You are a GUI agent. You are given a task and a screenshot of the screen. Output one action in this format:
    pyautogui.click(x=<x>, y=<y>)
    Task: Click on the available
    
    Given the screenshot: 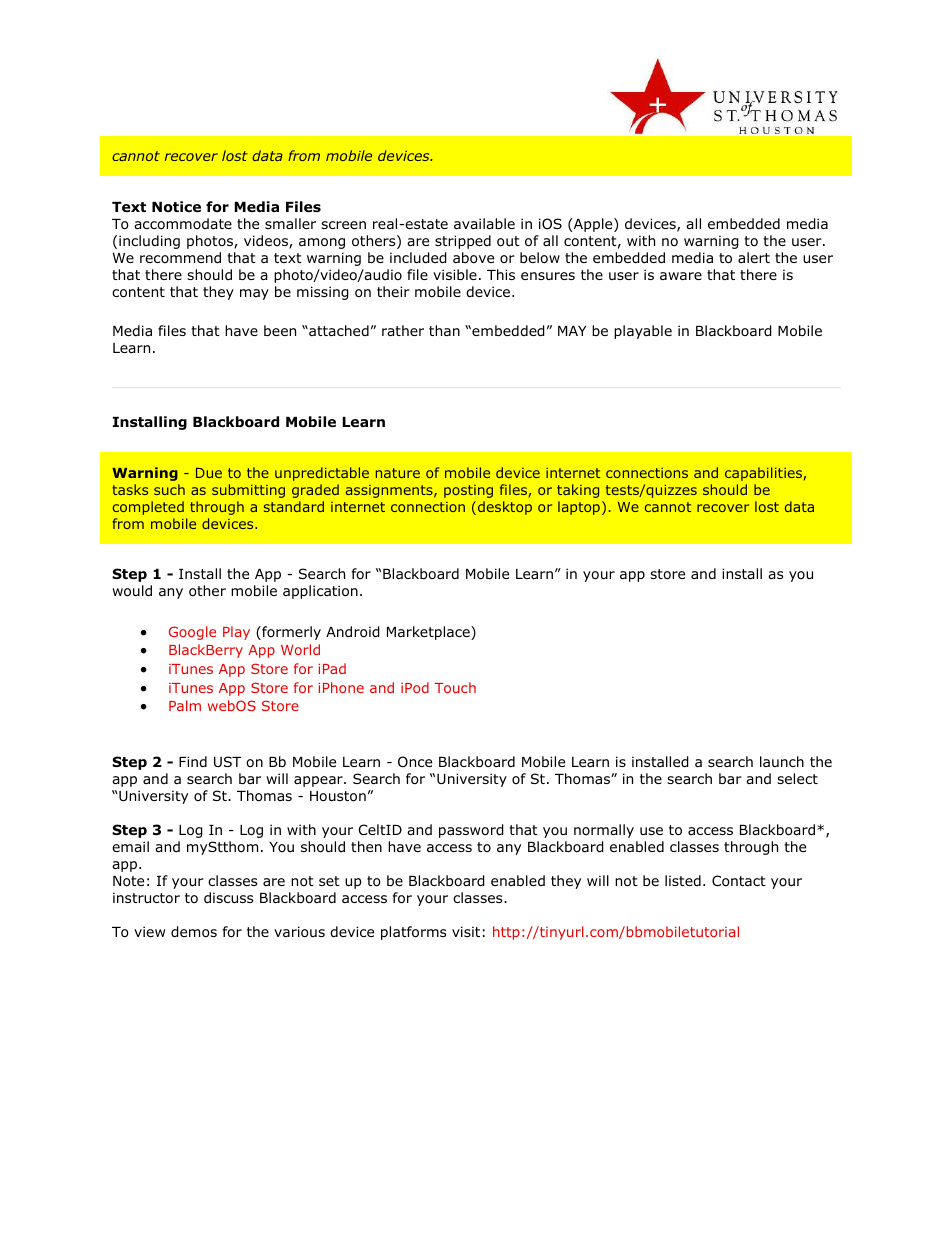 What is the action you would take?
    pyautogui.click(x=484, y=223)
